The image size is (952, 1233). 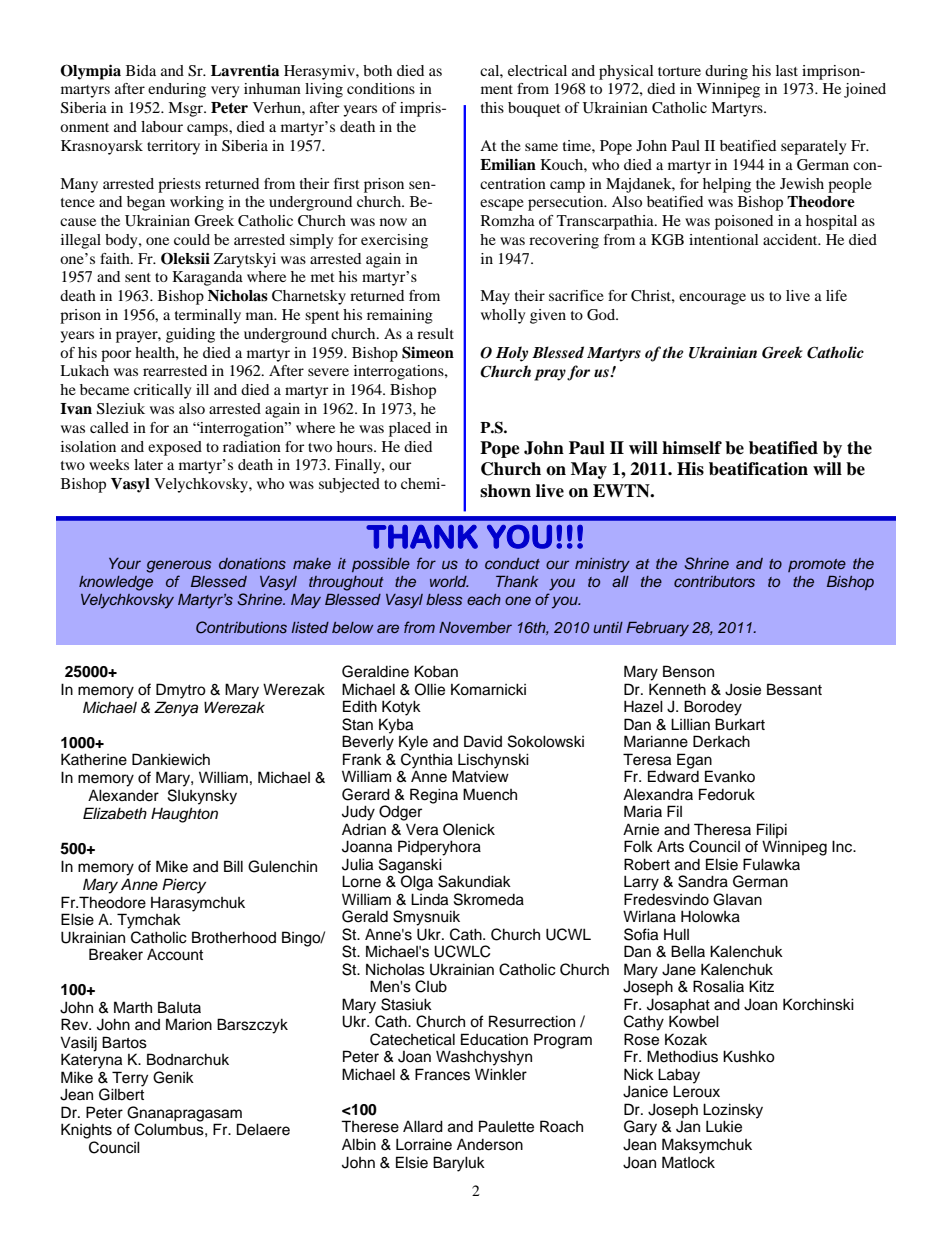 I want to click on Anderson, so click(x=490, y=1144).
